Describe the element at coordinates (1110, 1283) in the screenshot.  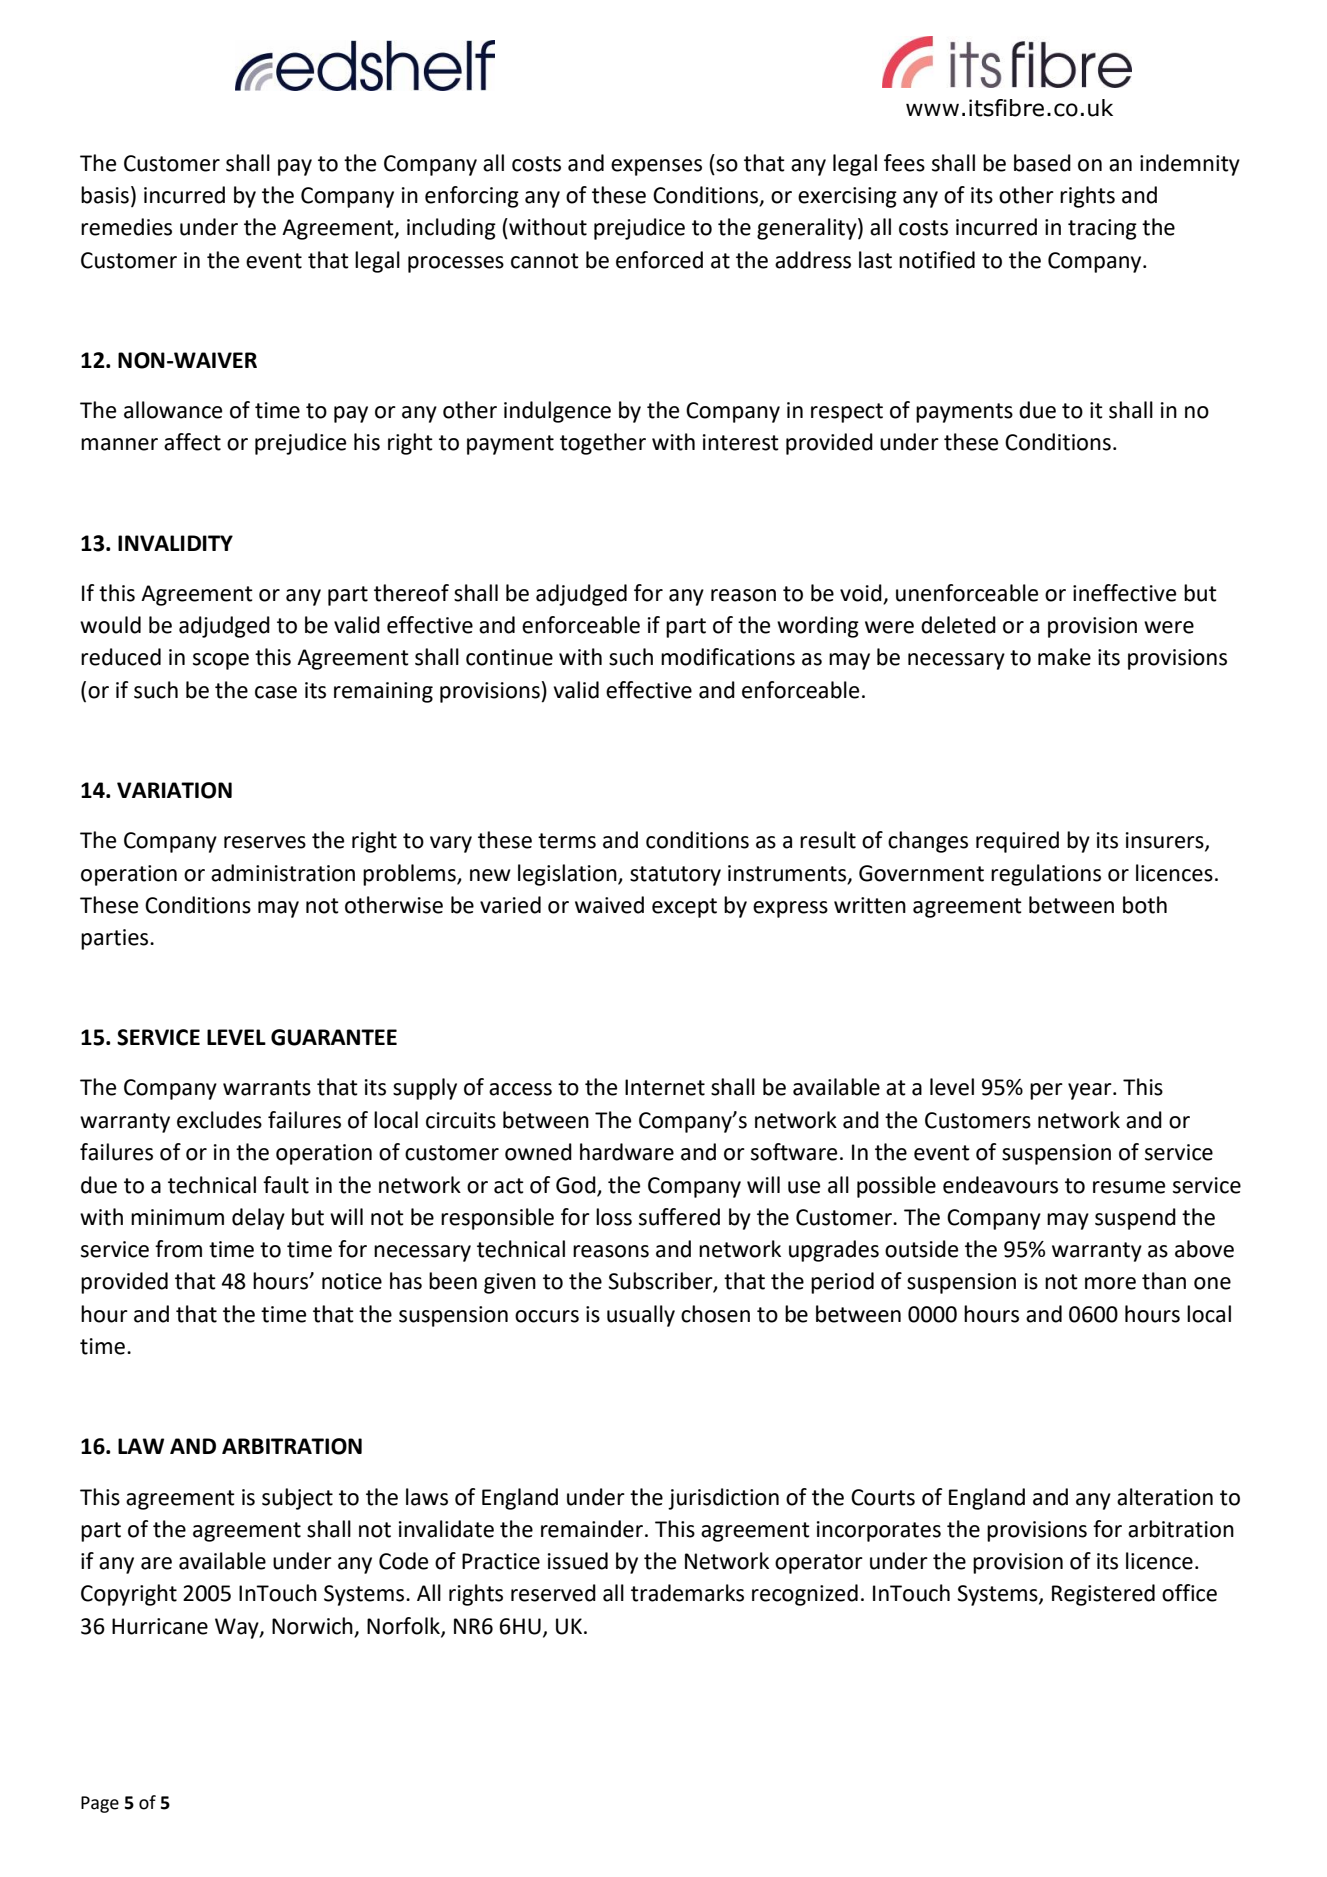
I see `more` at that location.
